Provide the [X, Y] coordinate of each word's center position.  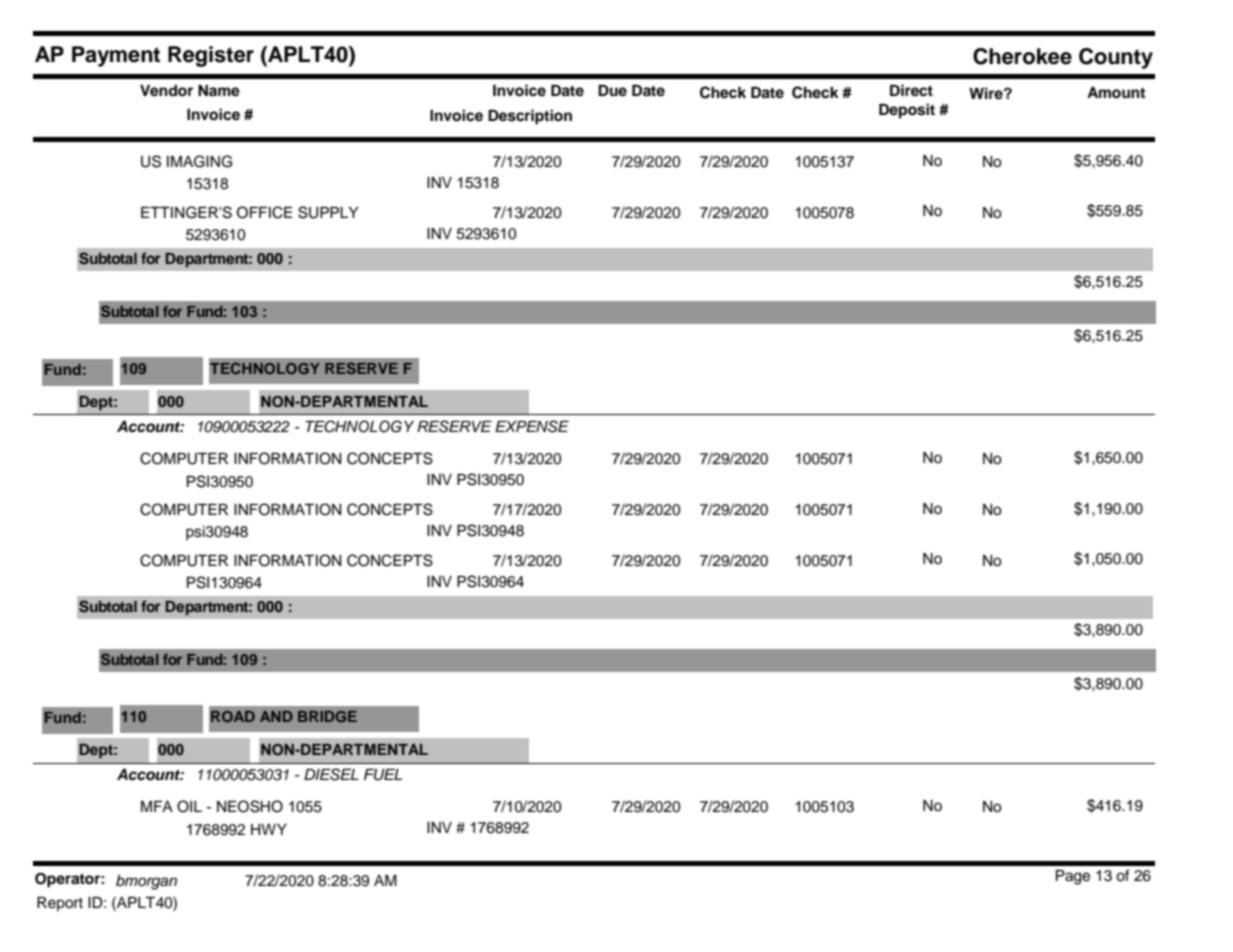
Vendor [166, 91]
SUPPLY [328, 212]
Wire [987, 93]
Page [1073, 877]
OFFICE [264, 212]
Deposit [907, 111]
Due [612, 90]
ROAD [233, 716]
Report [60, 904]
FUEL [383, 775]
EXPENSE [532, 426]
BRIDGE [327, 716]
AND [276, 716]
